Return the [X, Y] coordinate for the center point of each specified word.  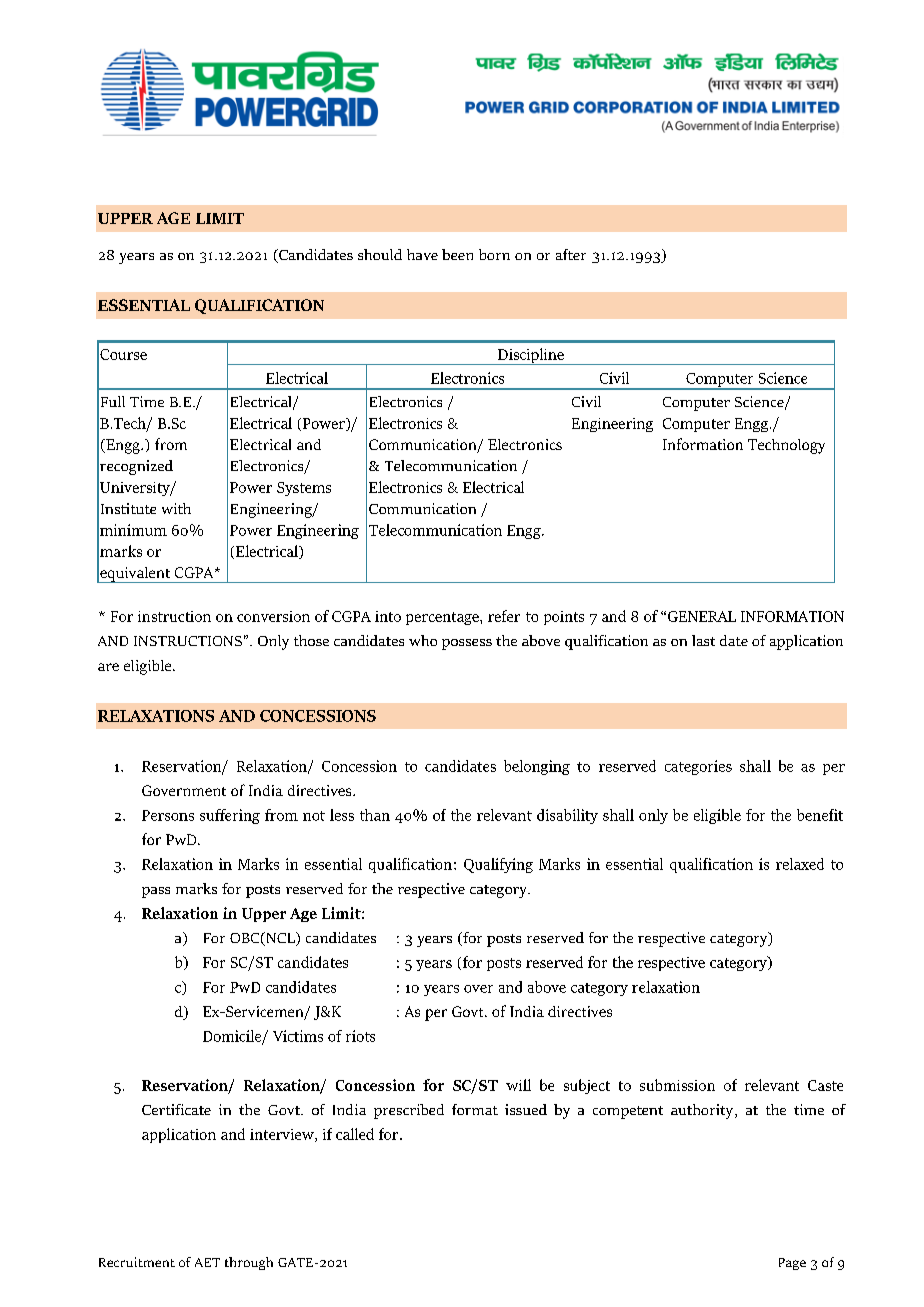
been [457, 254]
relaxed [800, 864]
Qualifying [498, 865]
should [380, 254]
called [355, 1134]
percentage [443, 618]
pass [156, 892]
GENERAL [702, 616]
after [571, 254]
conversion [273, 616]
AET [207, 1262]
